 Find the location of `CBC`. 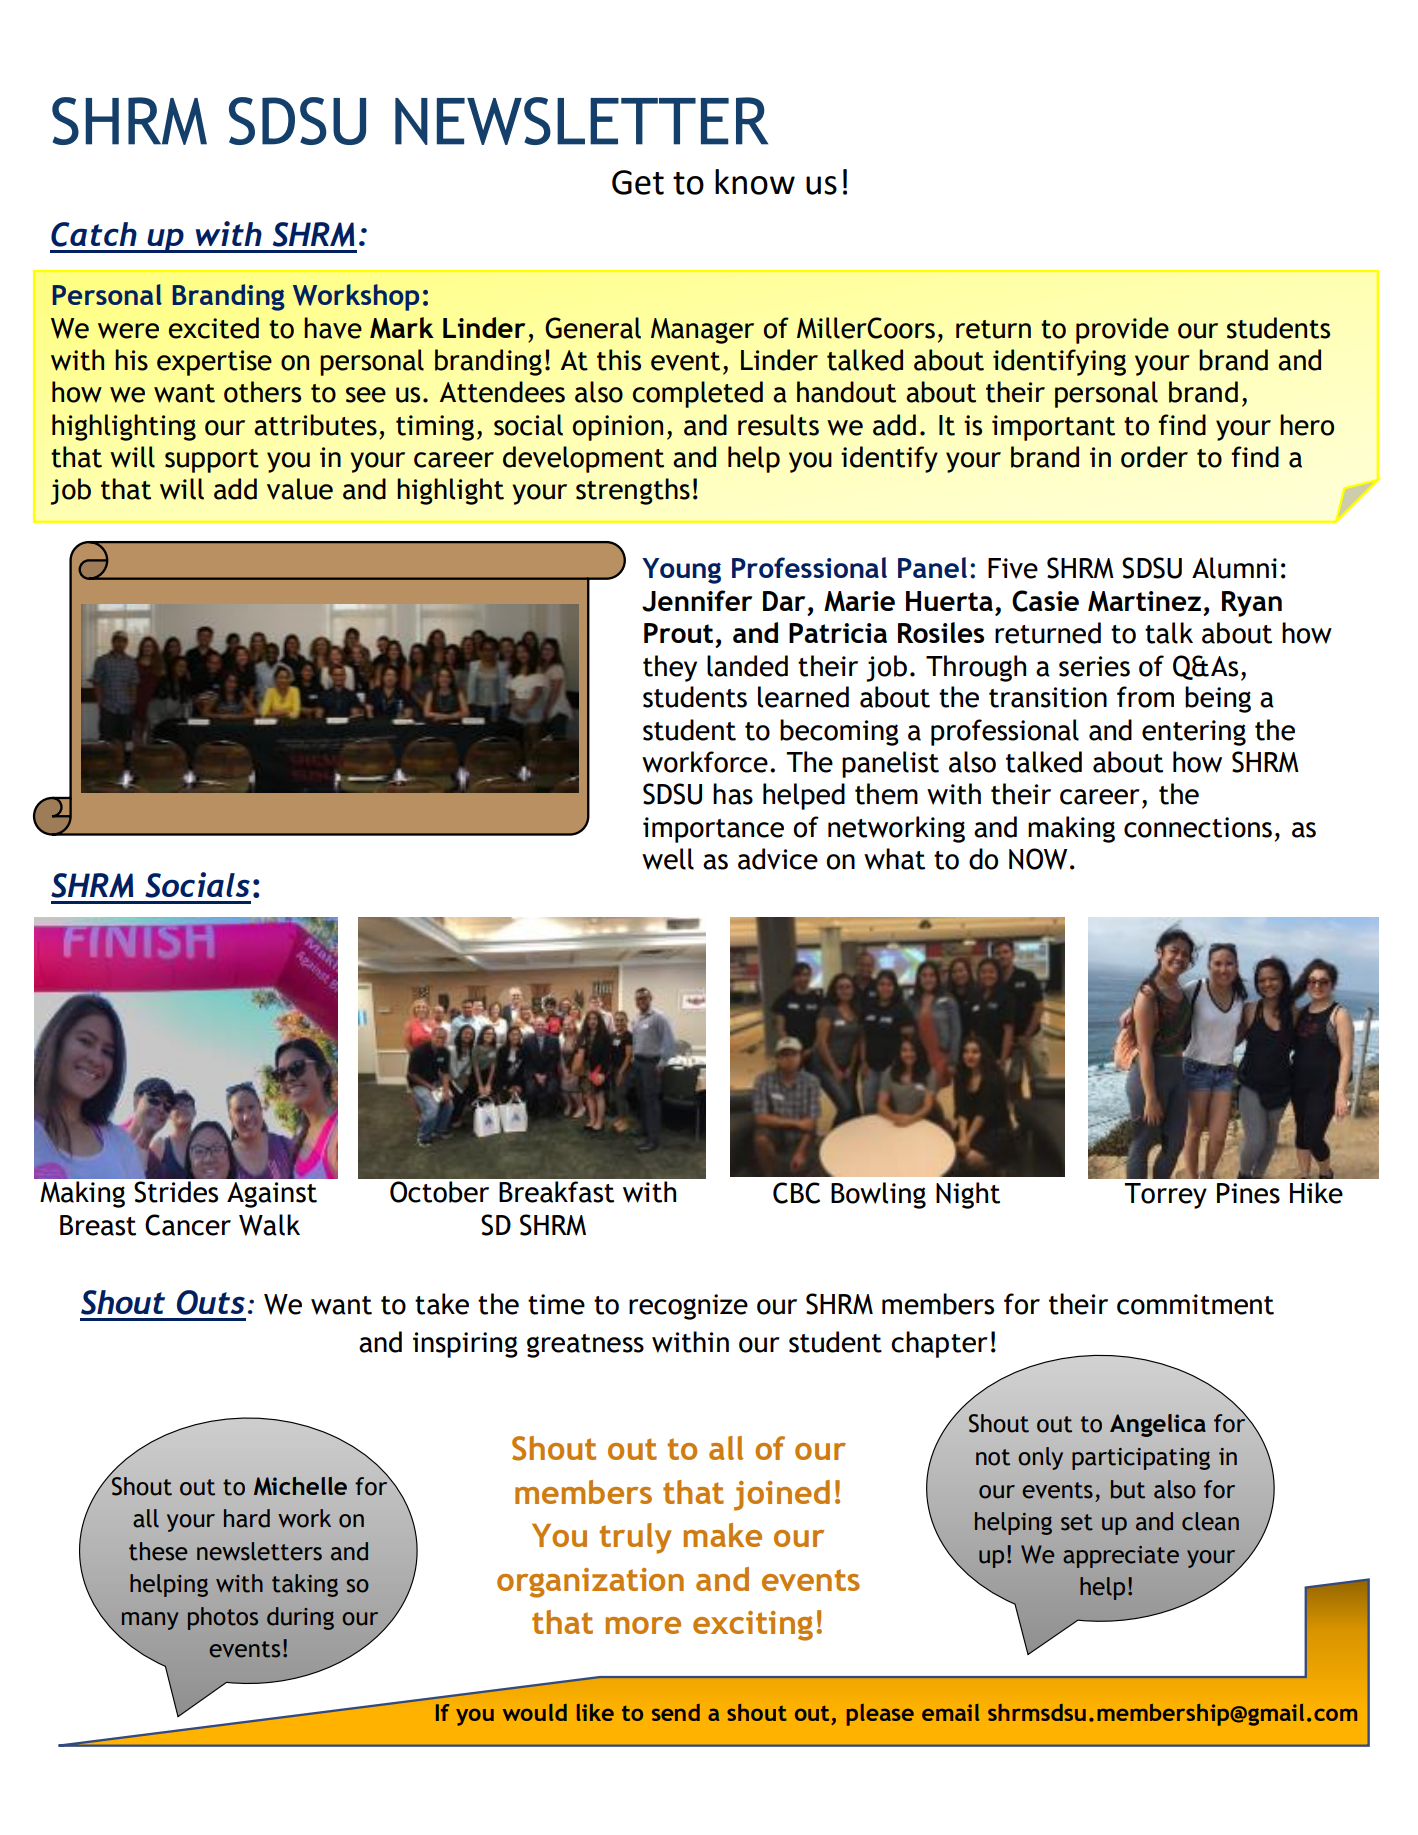

CBC is located at coordinates (796, 1193).
